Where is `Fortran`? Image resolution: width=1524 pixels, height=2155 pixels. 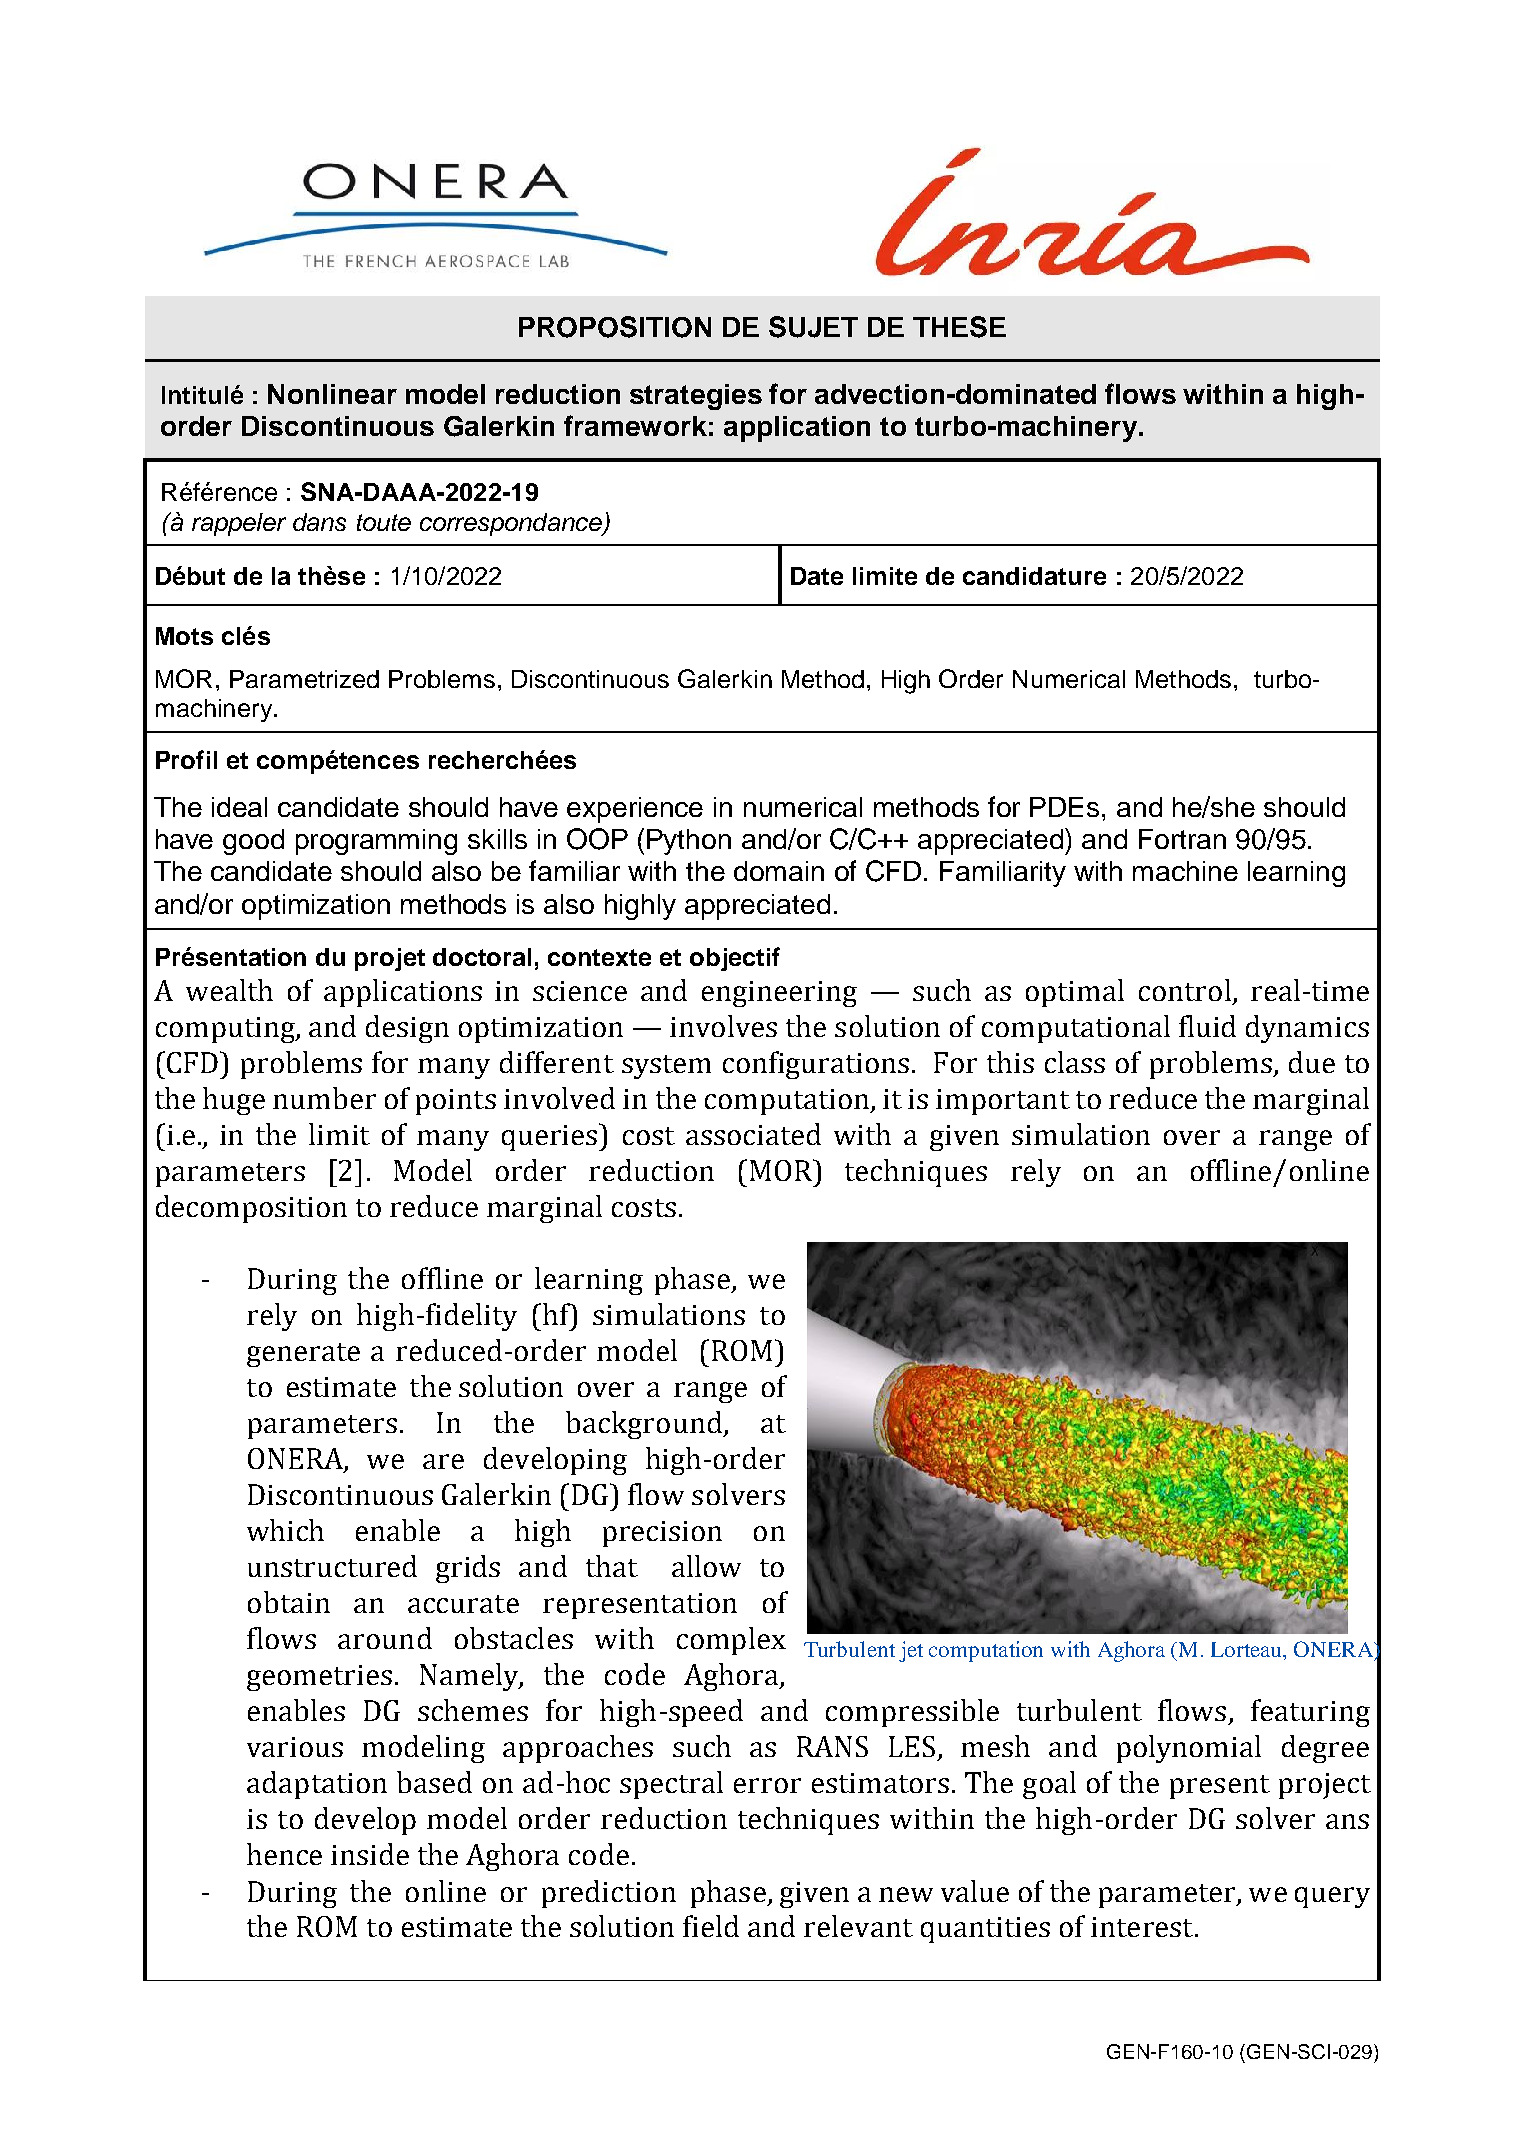 Fortran is located at coordinates (1182, 839).
